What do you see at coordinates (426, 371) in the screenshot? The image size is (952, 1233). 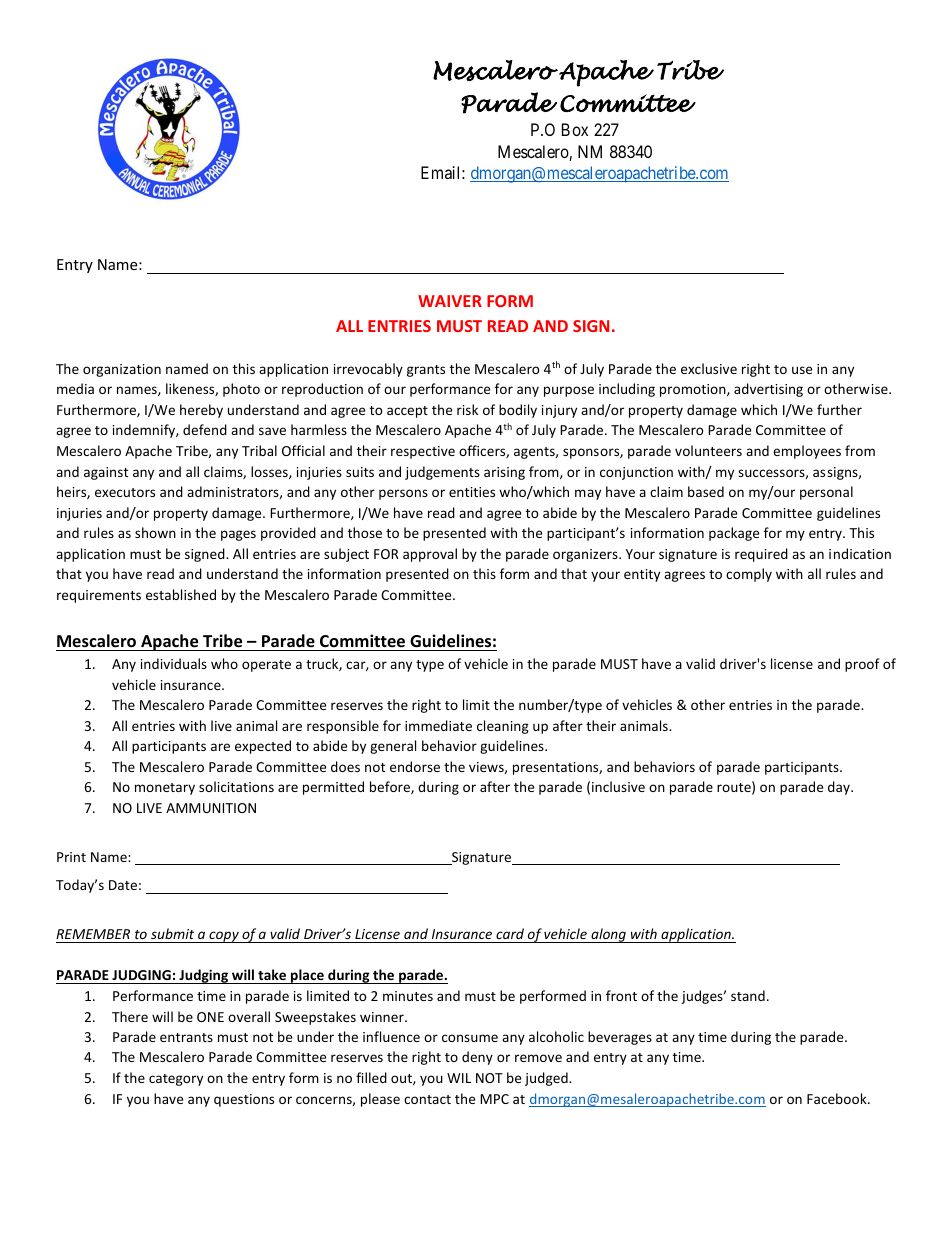 I see `grants` at bounding box center [426, 371].
